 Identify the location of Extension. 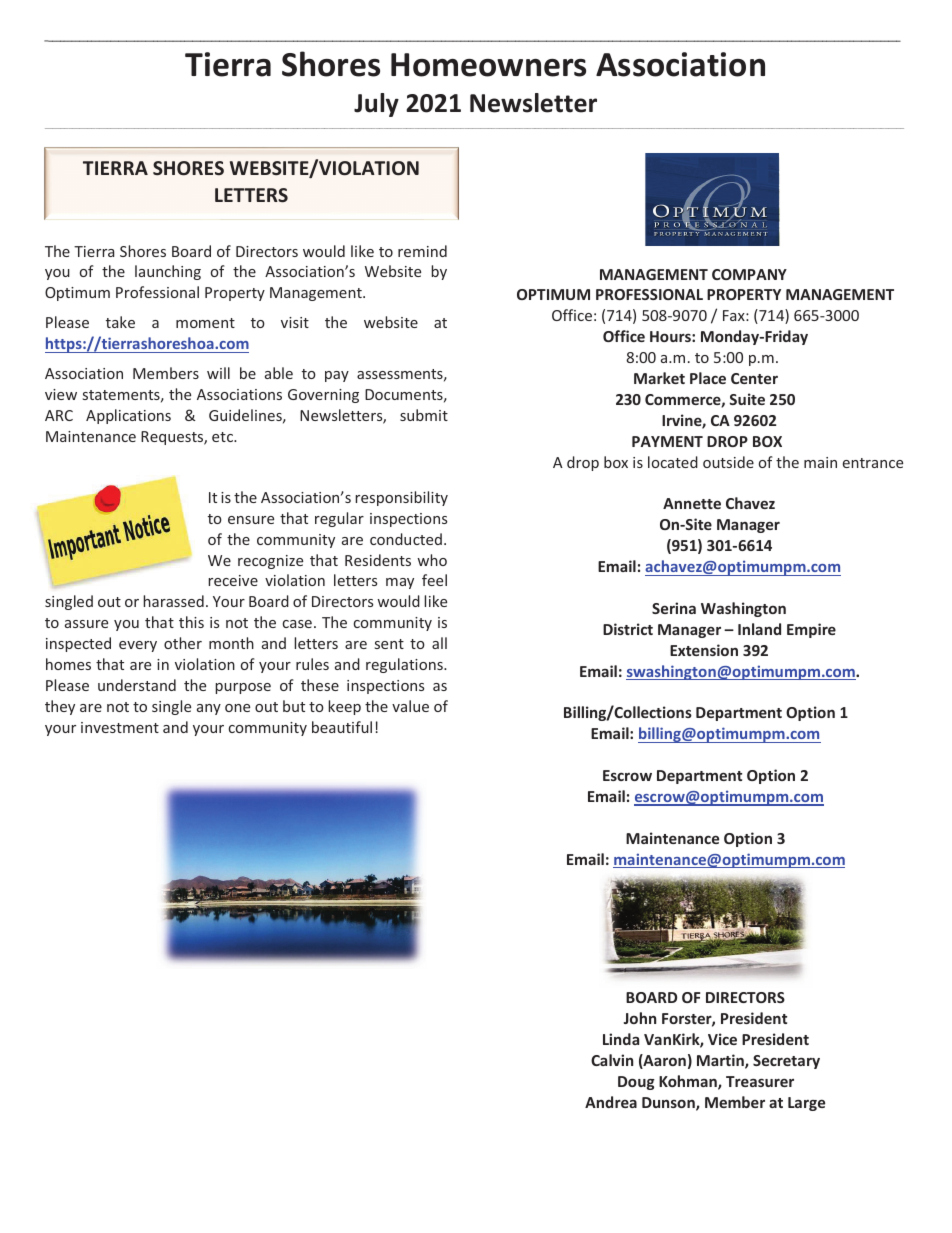
(704, 650).
